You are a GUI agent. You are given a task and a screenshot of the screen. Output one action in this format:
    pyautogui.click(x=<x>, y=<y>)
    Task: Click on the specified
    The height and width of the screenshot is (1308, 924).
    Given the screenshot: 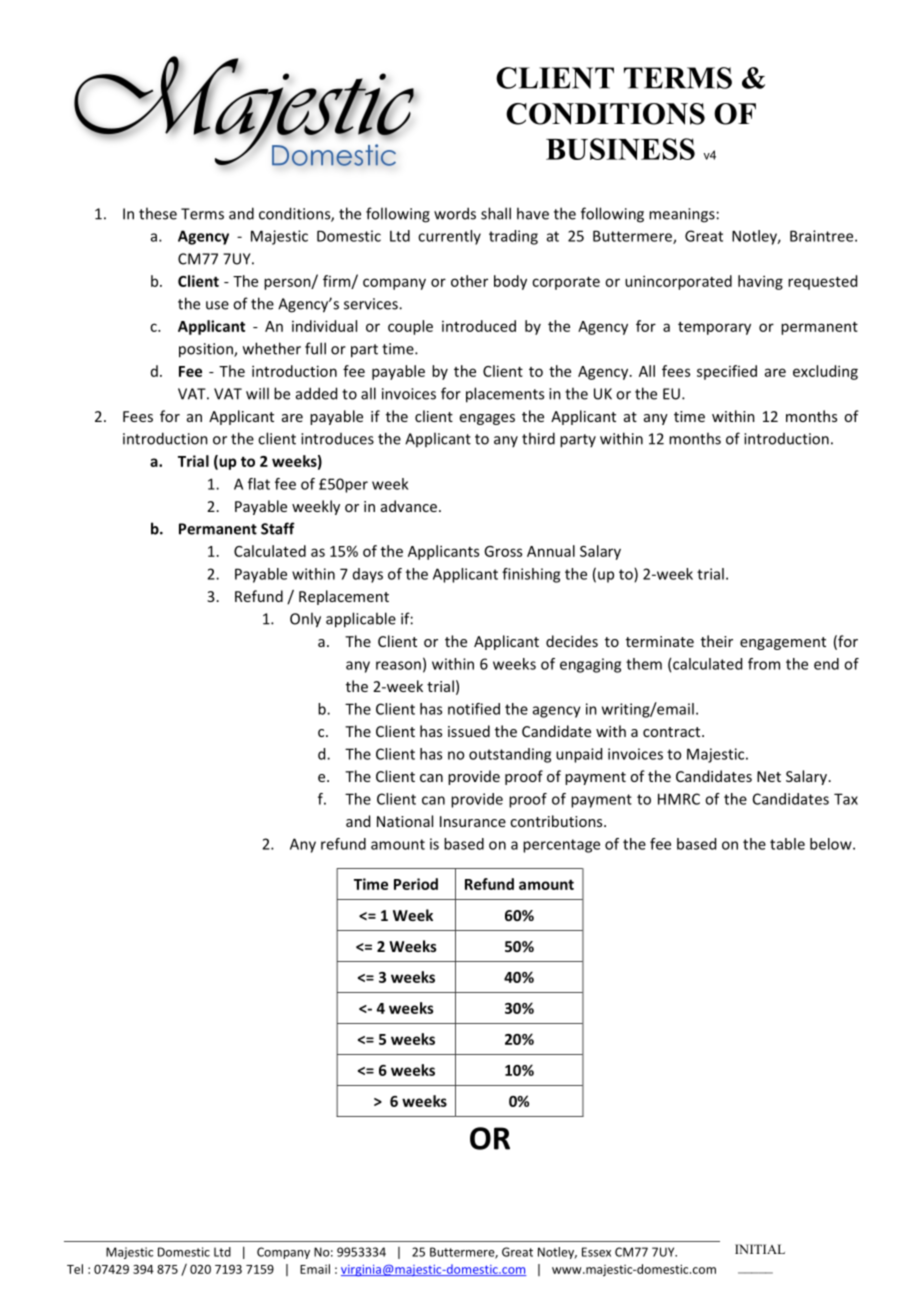 What is the action you would take?
    pyautogui.click(x=727, y=372)
